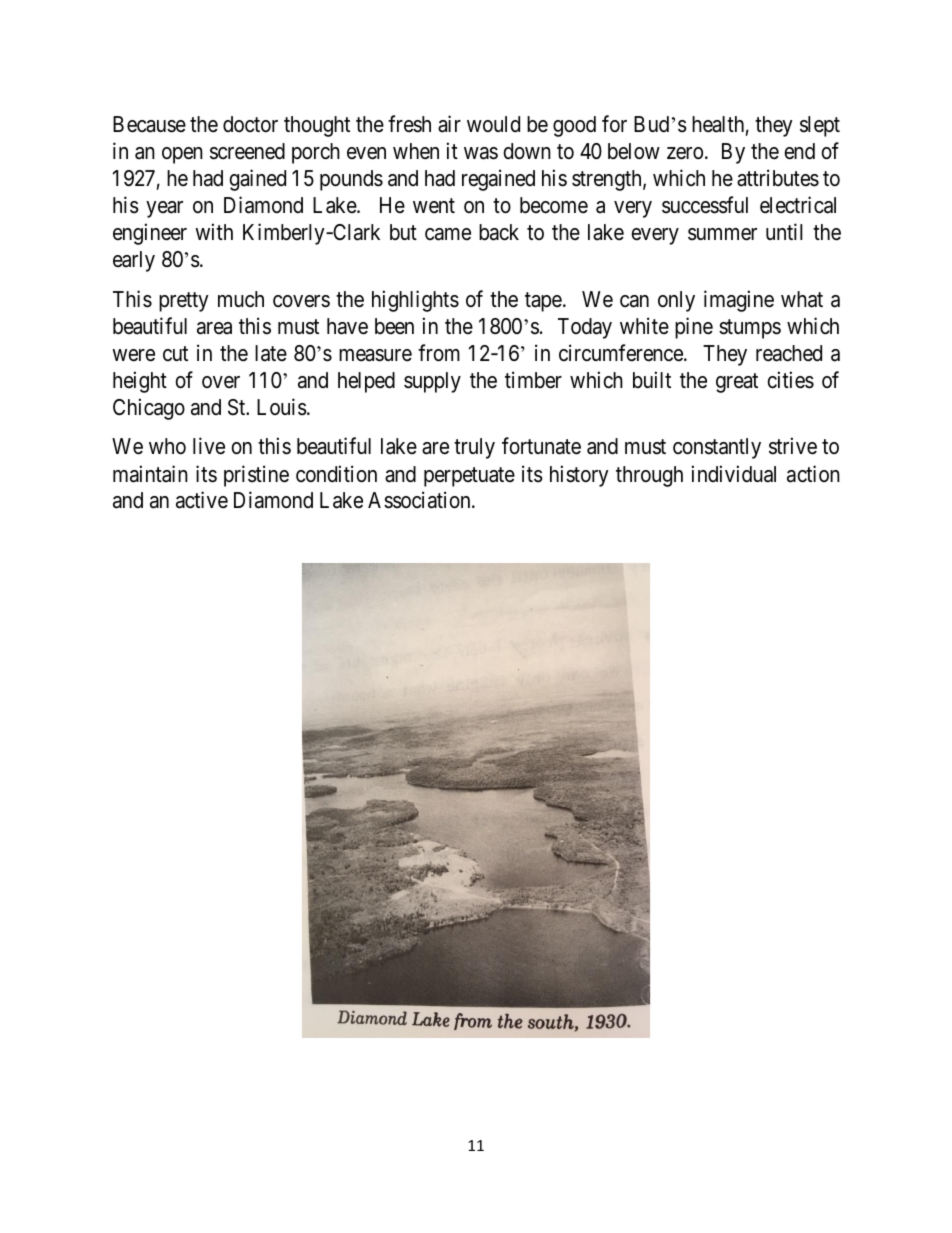 The image size is (952, 1233). I want to click on reached, so click(789, 353).
